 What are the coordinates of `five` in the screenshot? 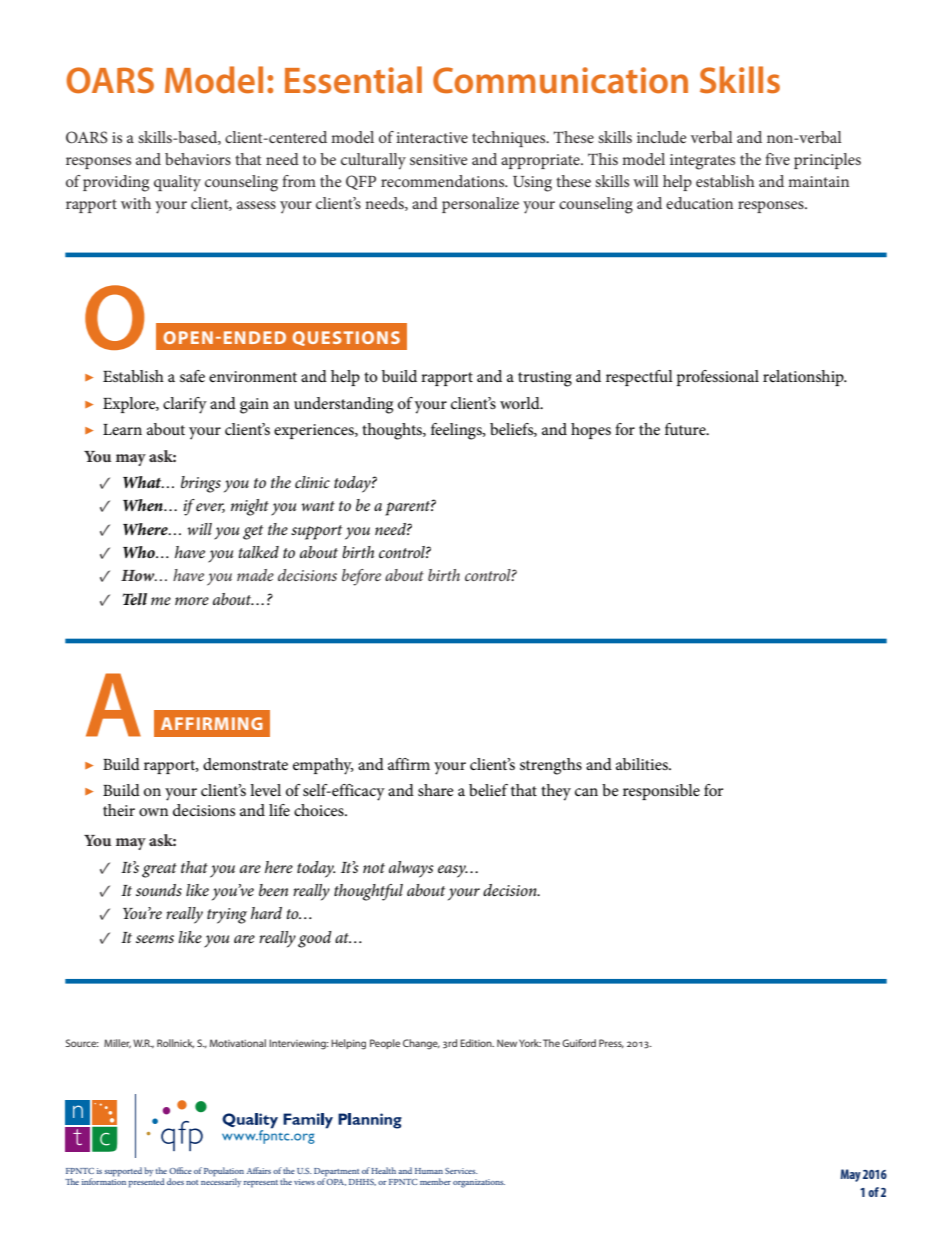 It's located at (777, 159).
